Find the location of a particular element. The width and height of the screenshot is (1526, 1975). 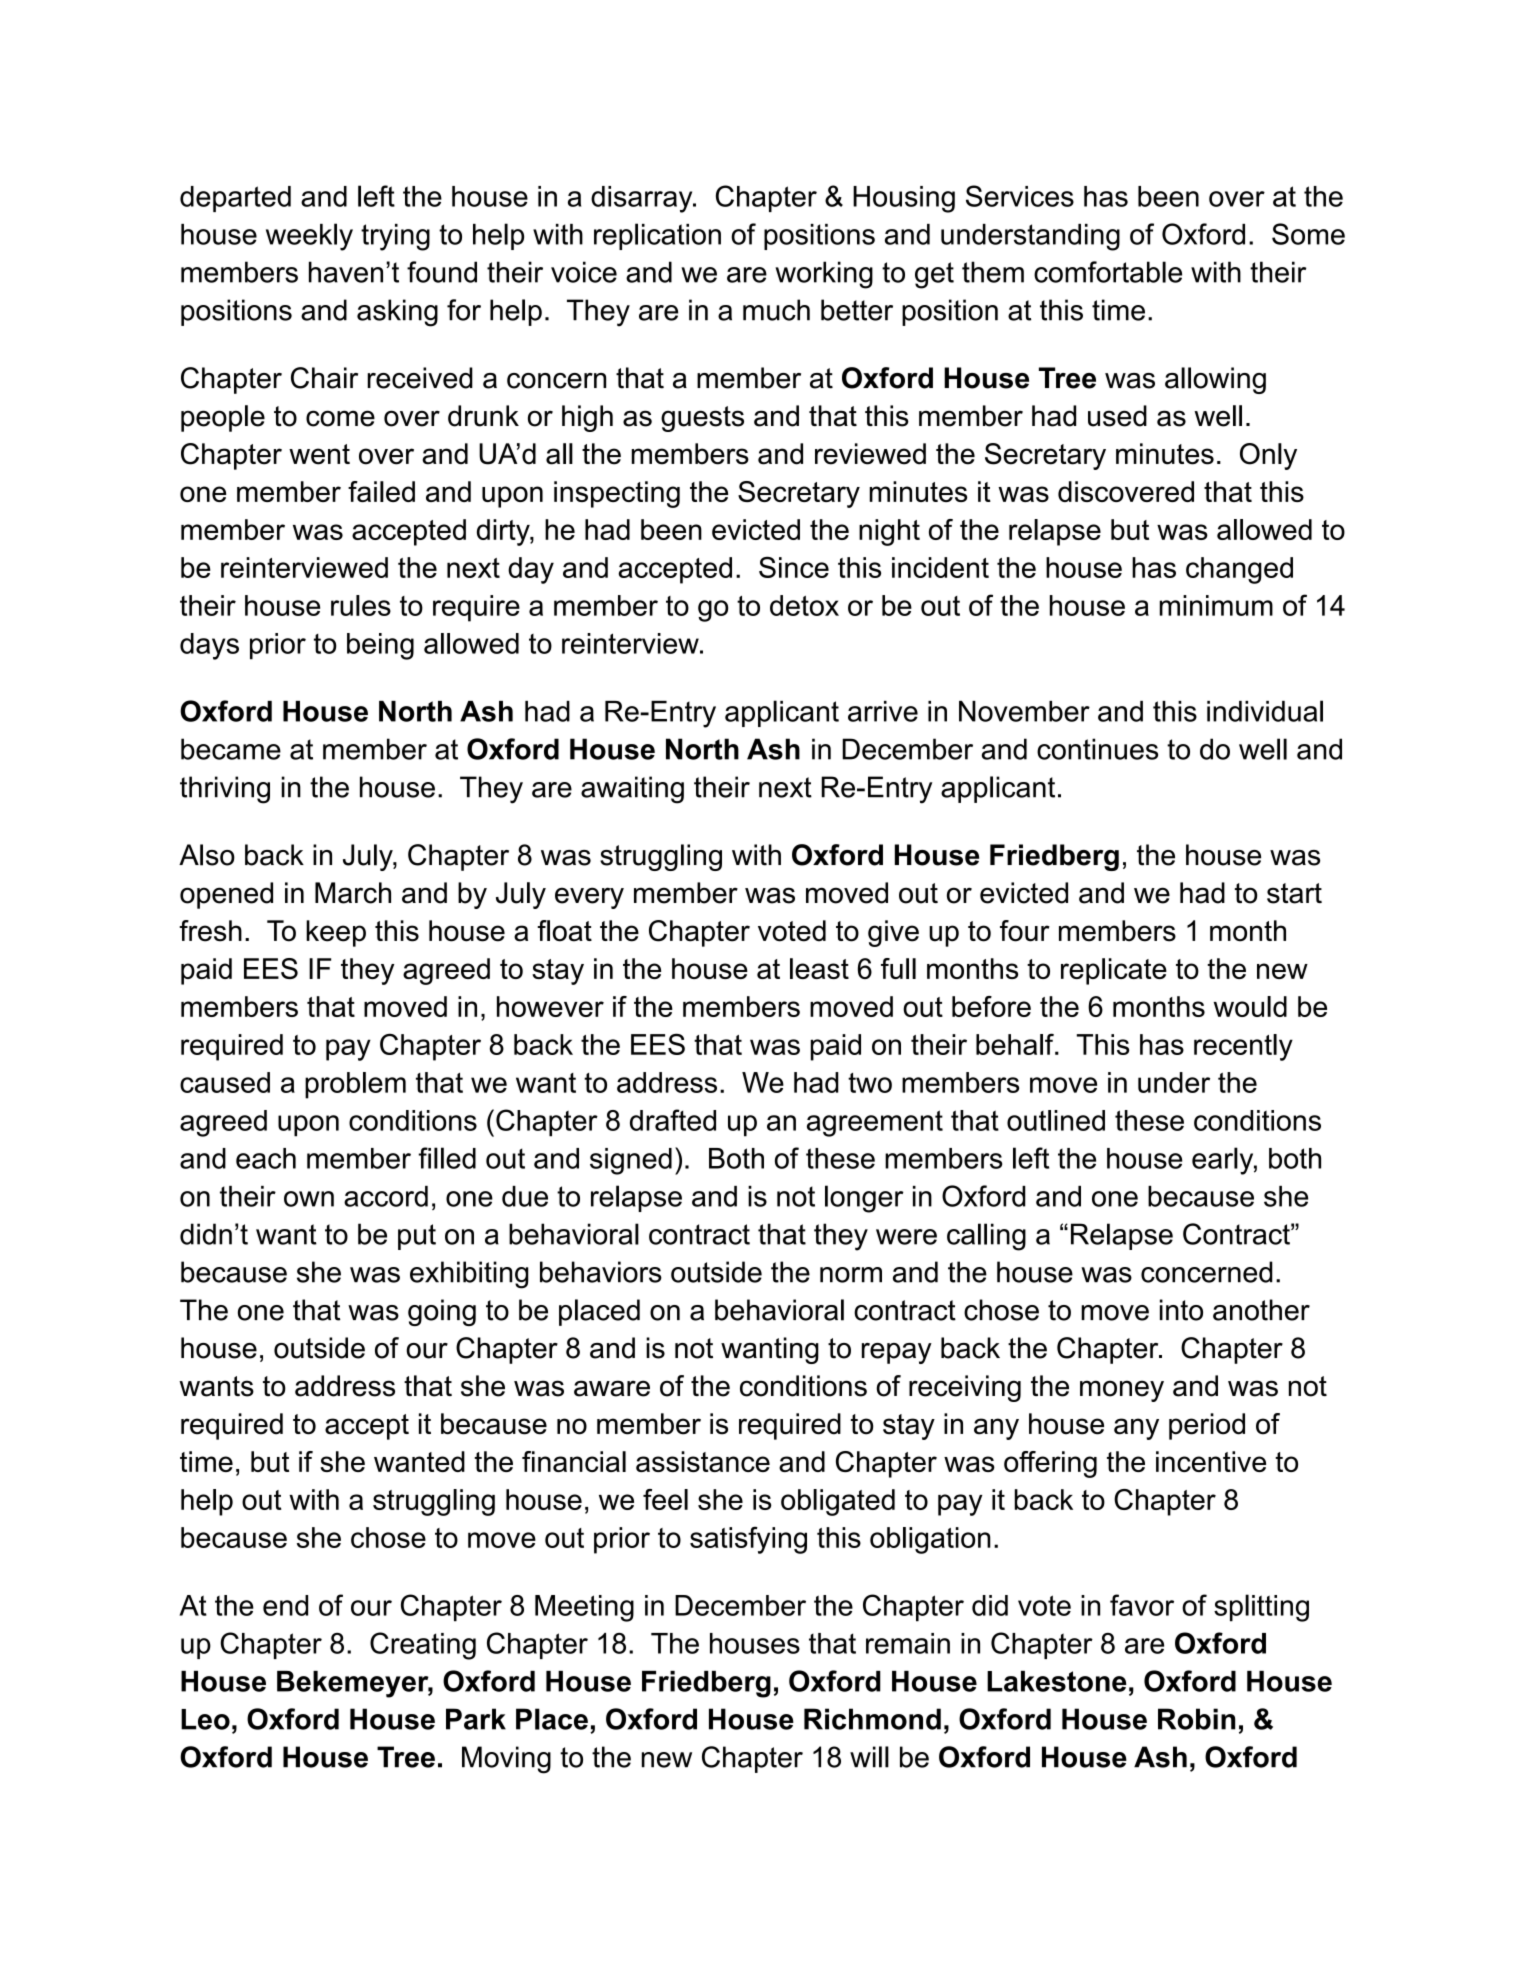

working is located at coordinates (824, 275).
